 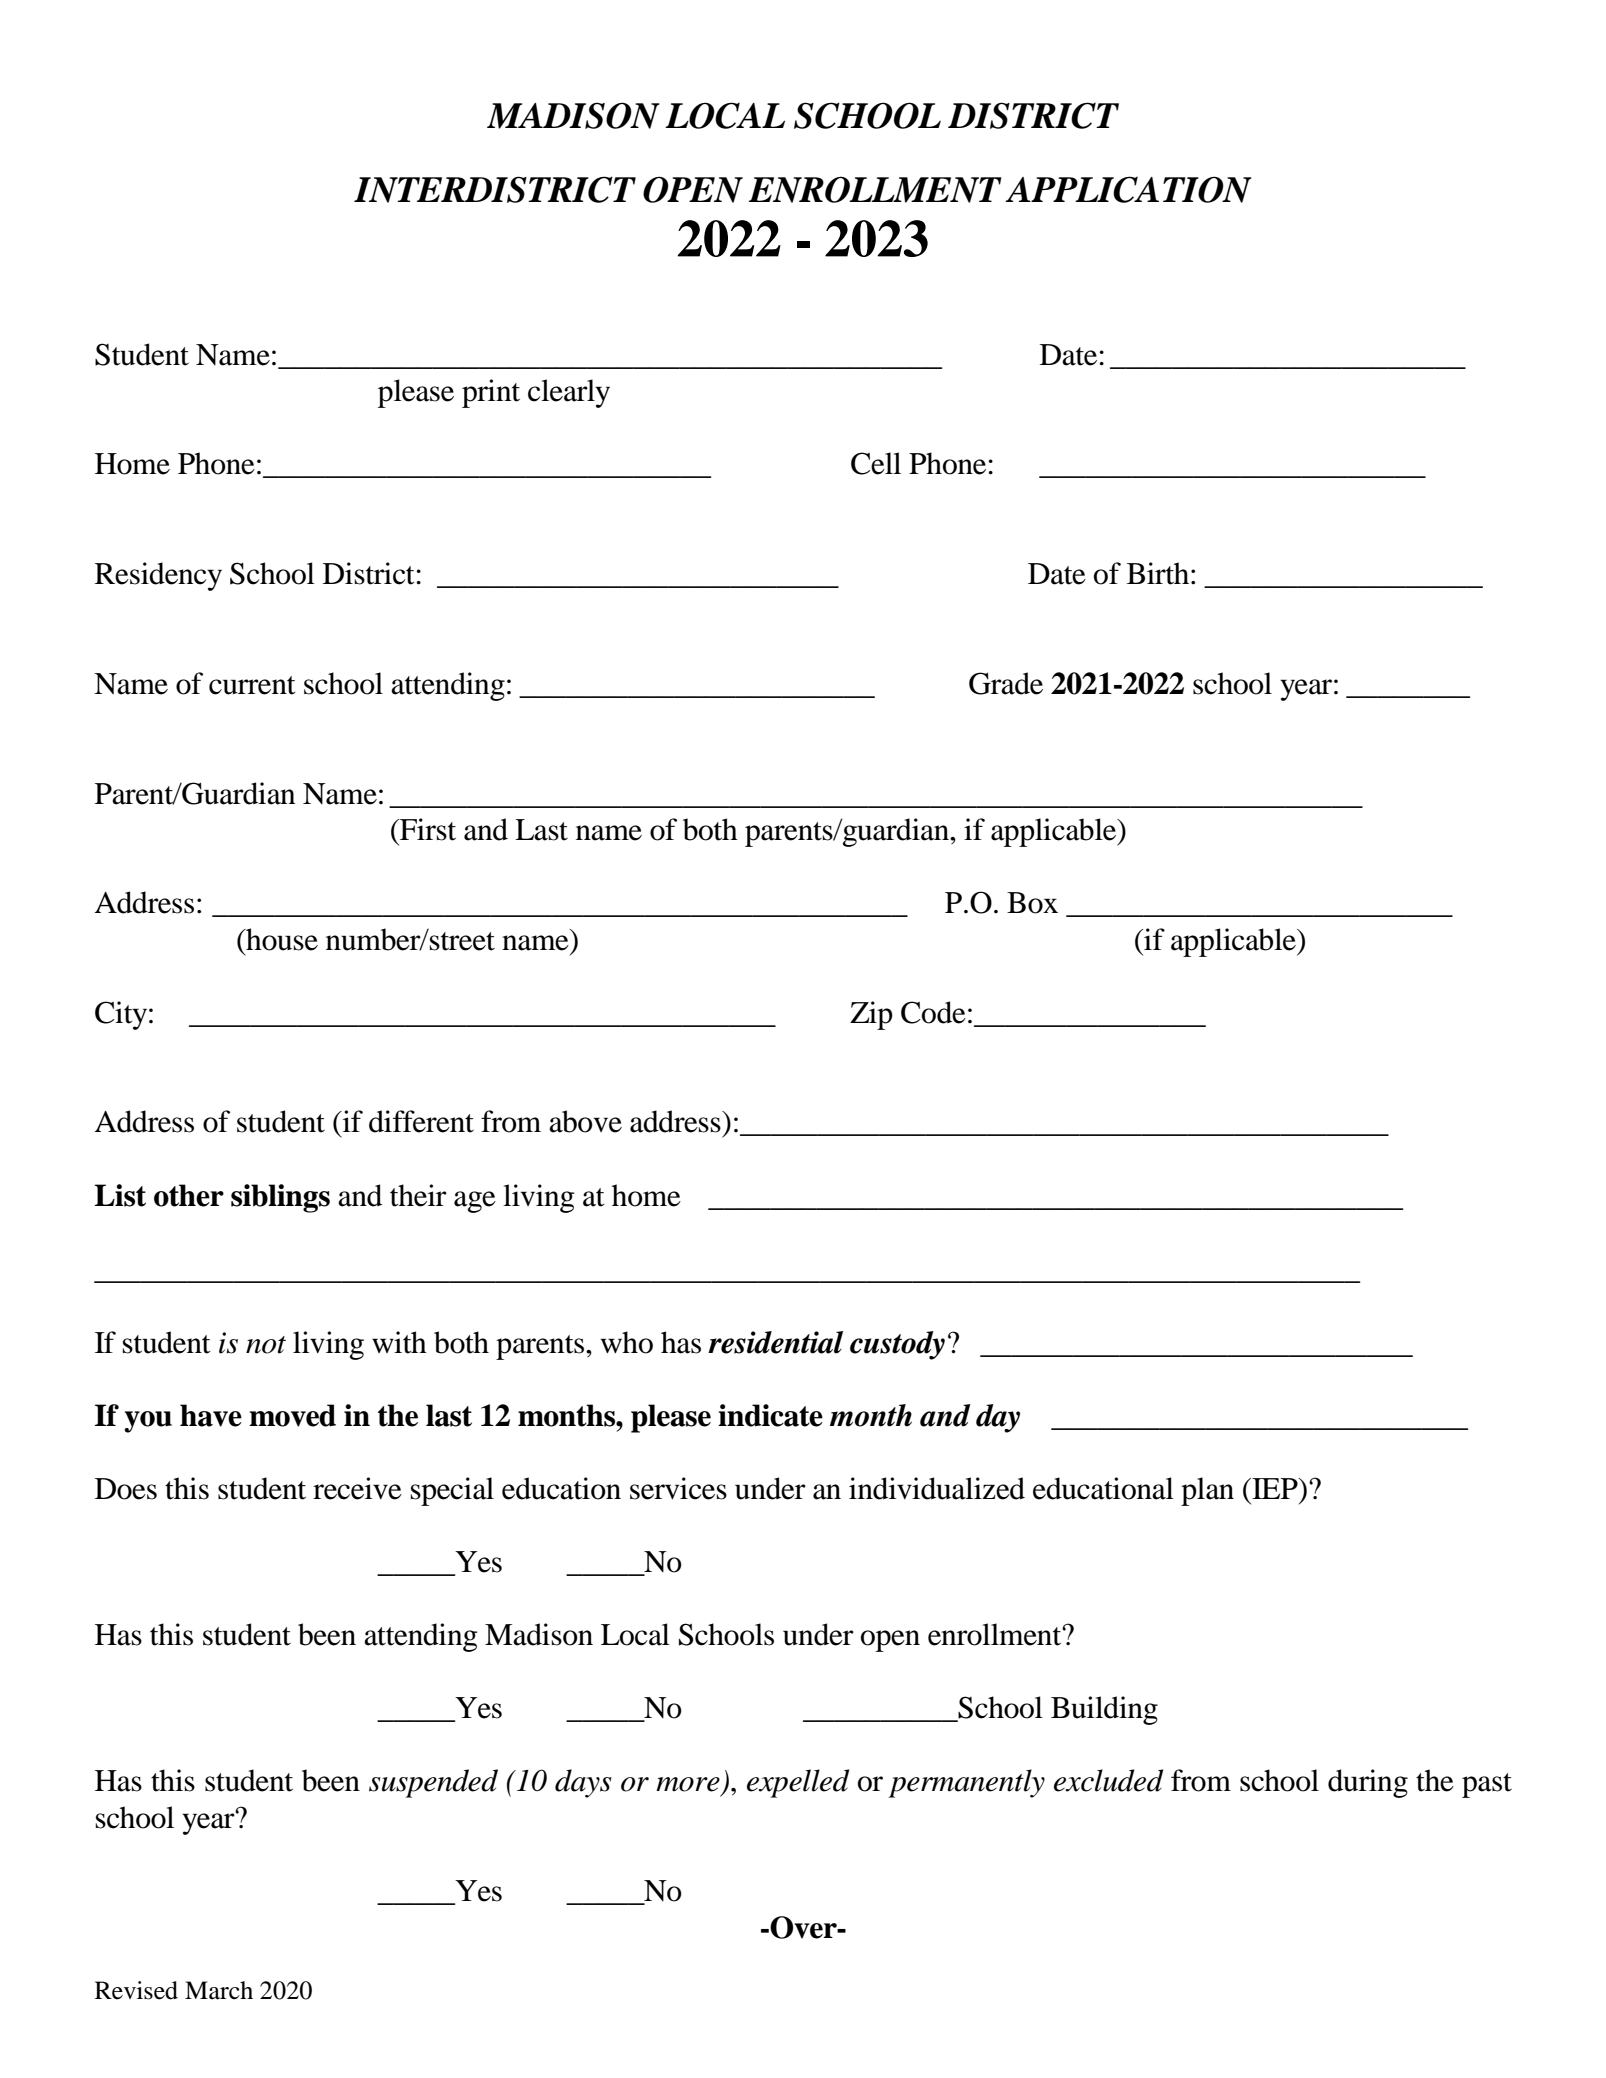 What do you see at coordinates (491, 393) in the screenshot?
I see `print` at bounding box center [491, 393].
